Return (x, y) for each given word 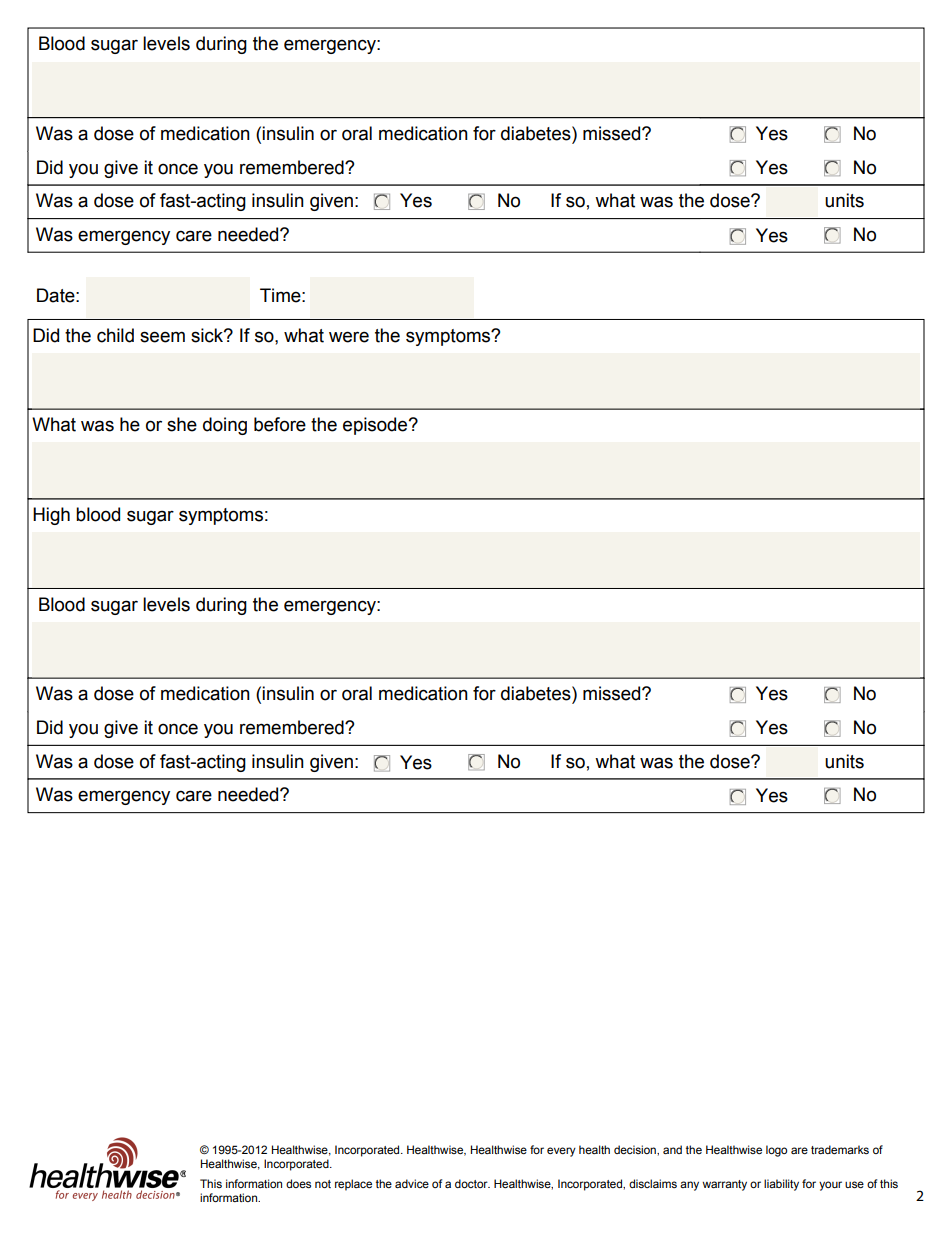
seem (162, 337)
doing (225, 426)
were (349, 337)
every (561, 1152)
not (323, 1184)
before (280, 424)
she (182, 424)
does (298, 1183)
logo (776, 1151)
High (51, 516)
